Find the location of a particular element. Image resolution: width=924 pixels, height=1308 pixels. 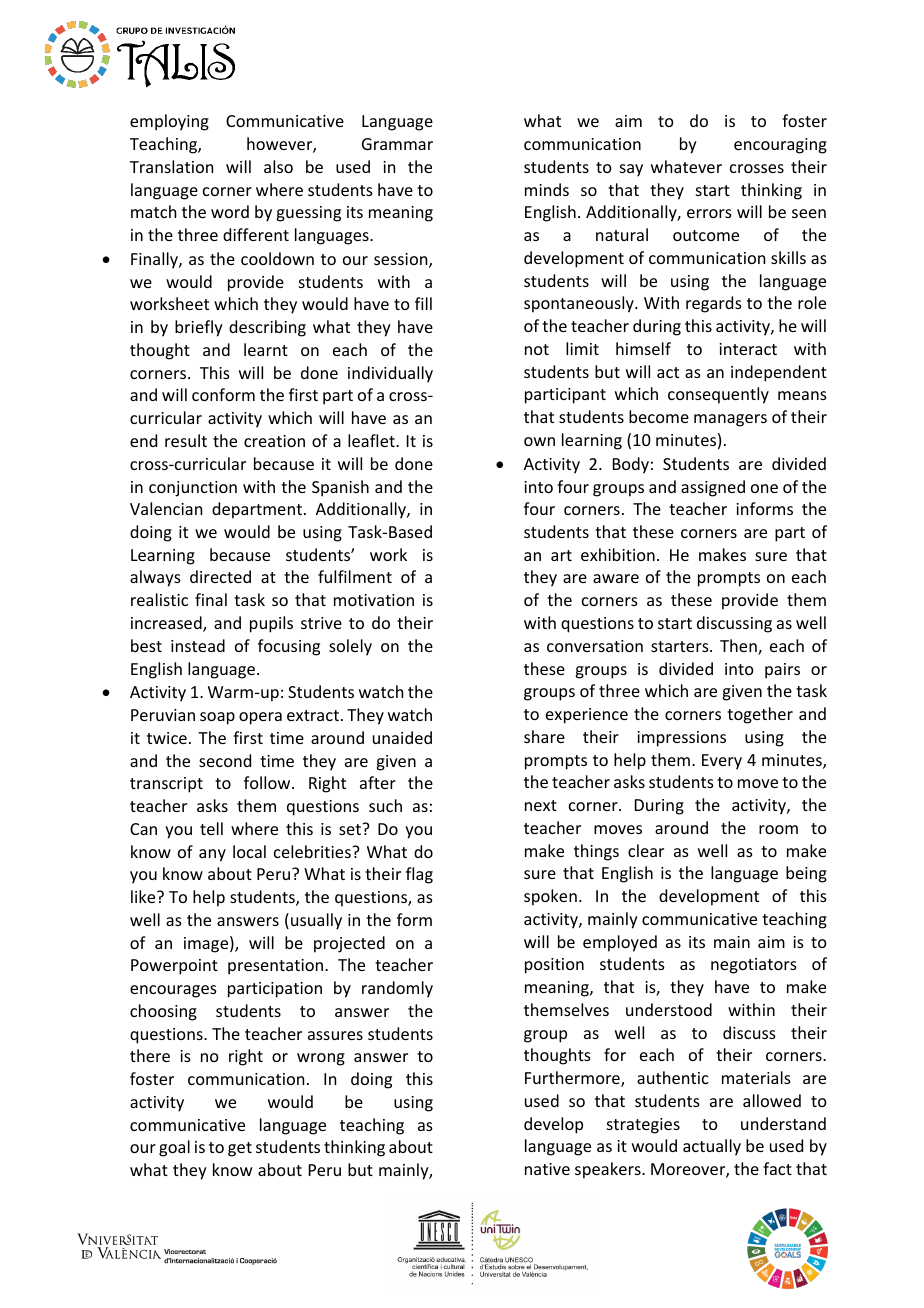

goal is located at coordinates (174, 1148).
